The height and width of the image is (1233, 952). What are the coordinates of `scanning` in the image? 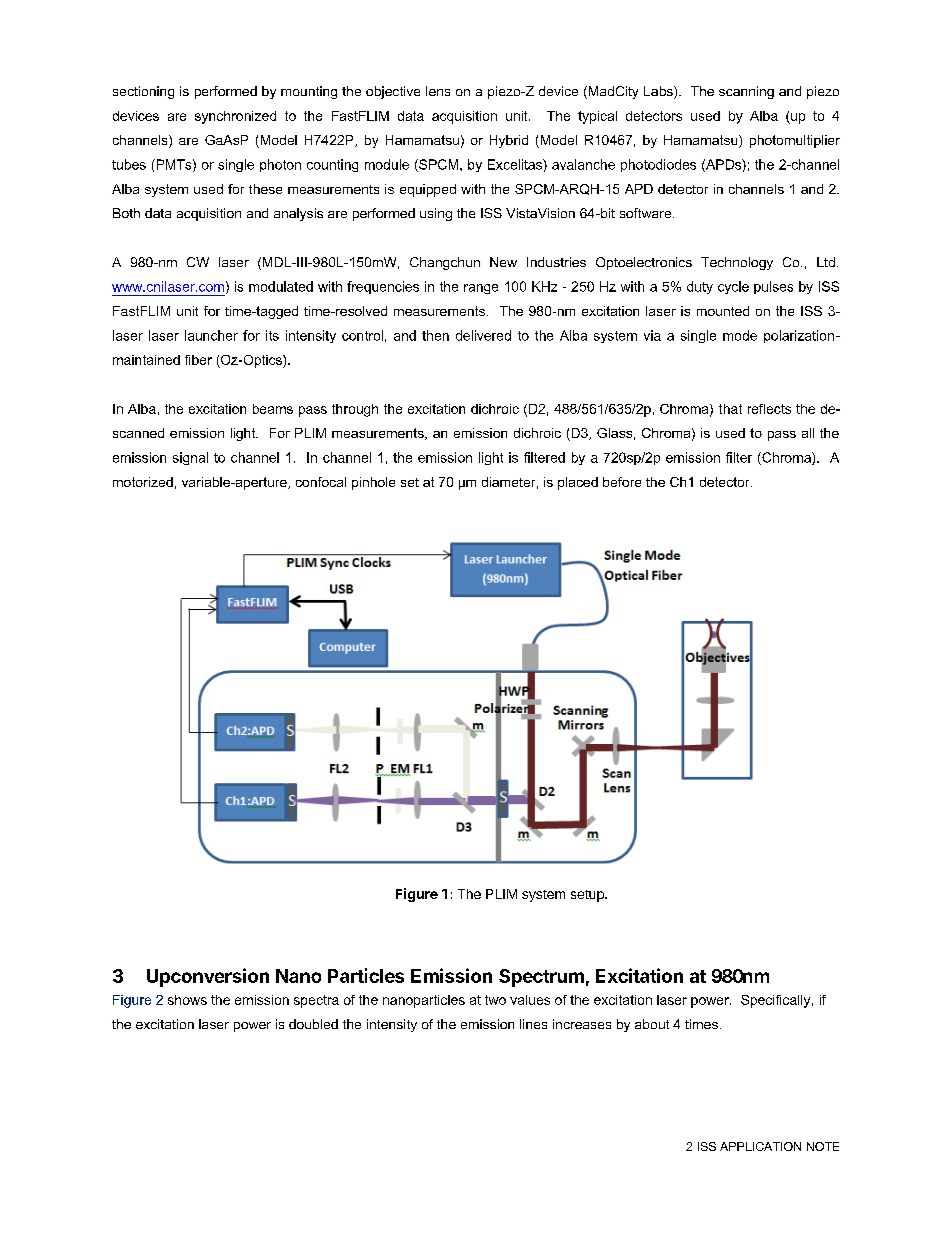 It's located at (746, 92).
